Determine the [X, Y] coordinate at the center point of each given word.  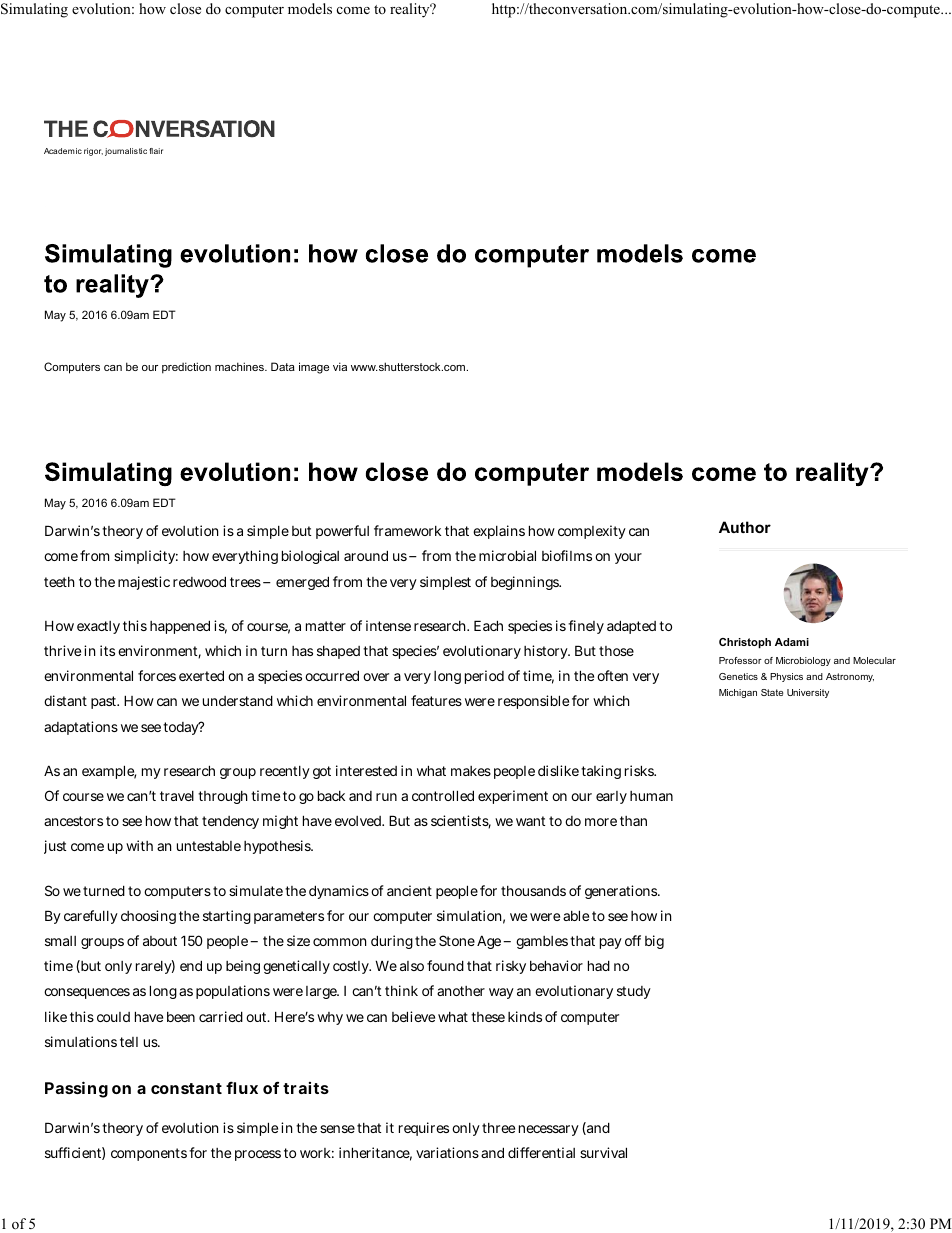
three [498, 1128]
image [314, 368]
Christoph [745, 643]
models [310, 8]
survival [603, 1152]
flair [156, 151]
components [149, 1154]
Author [745, 527]
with [139, 845]
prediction [186, 368]
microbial [507, 555]
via [340, 366]
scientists [461, 822]
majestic [144, 583]
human [651, 796]
